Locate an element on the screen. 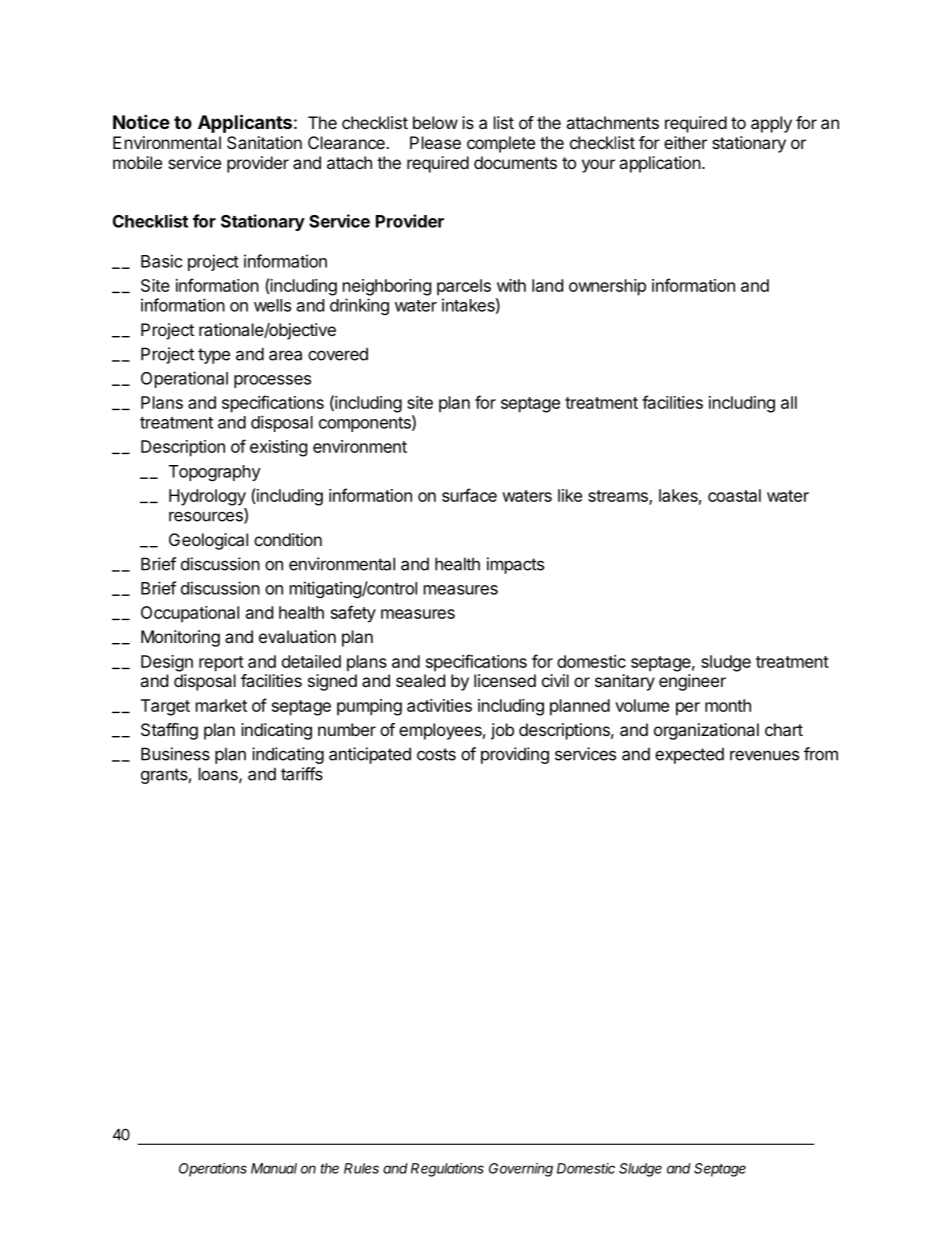 This screenshot has height=1233, width=952. licensed is located at coordinates (505, 680).
